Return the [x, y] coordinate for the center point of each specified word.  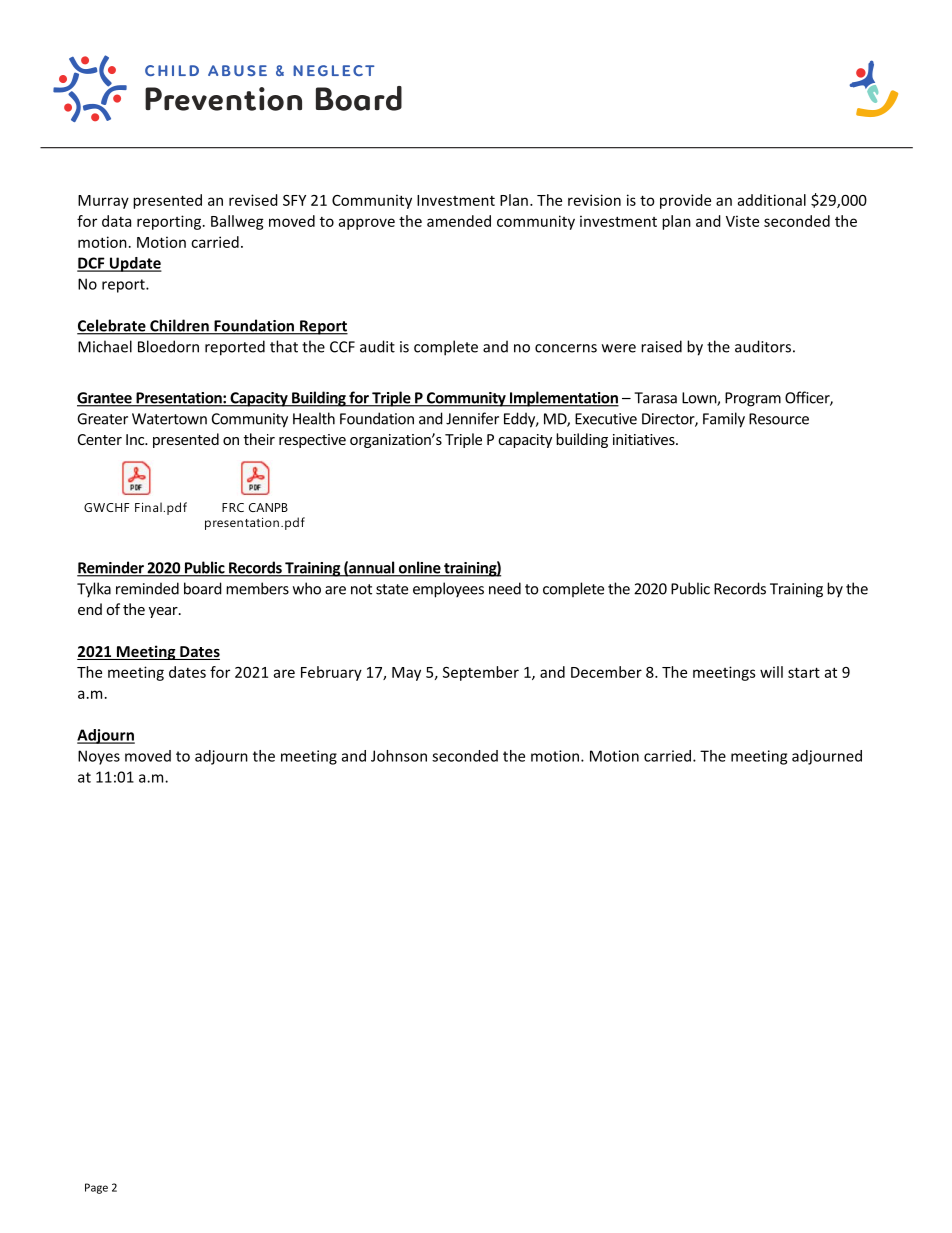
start [804, 672]
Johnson [399, 756]
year [164, 612]
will [771, 672]
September [481, 673]
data [116, 221]
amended [459, 221]
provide [685, 201]
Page [96, 1188]
